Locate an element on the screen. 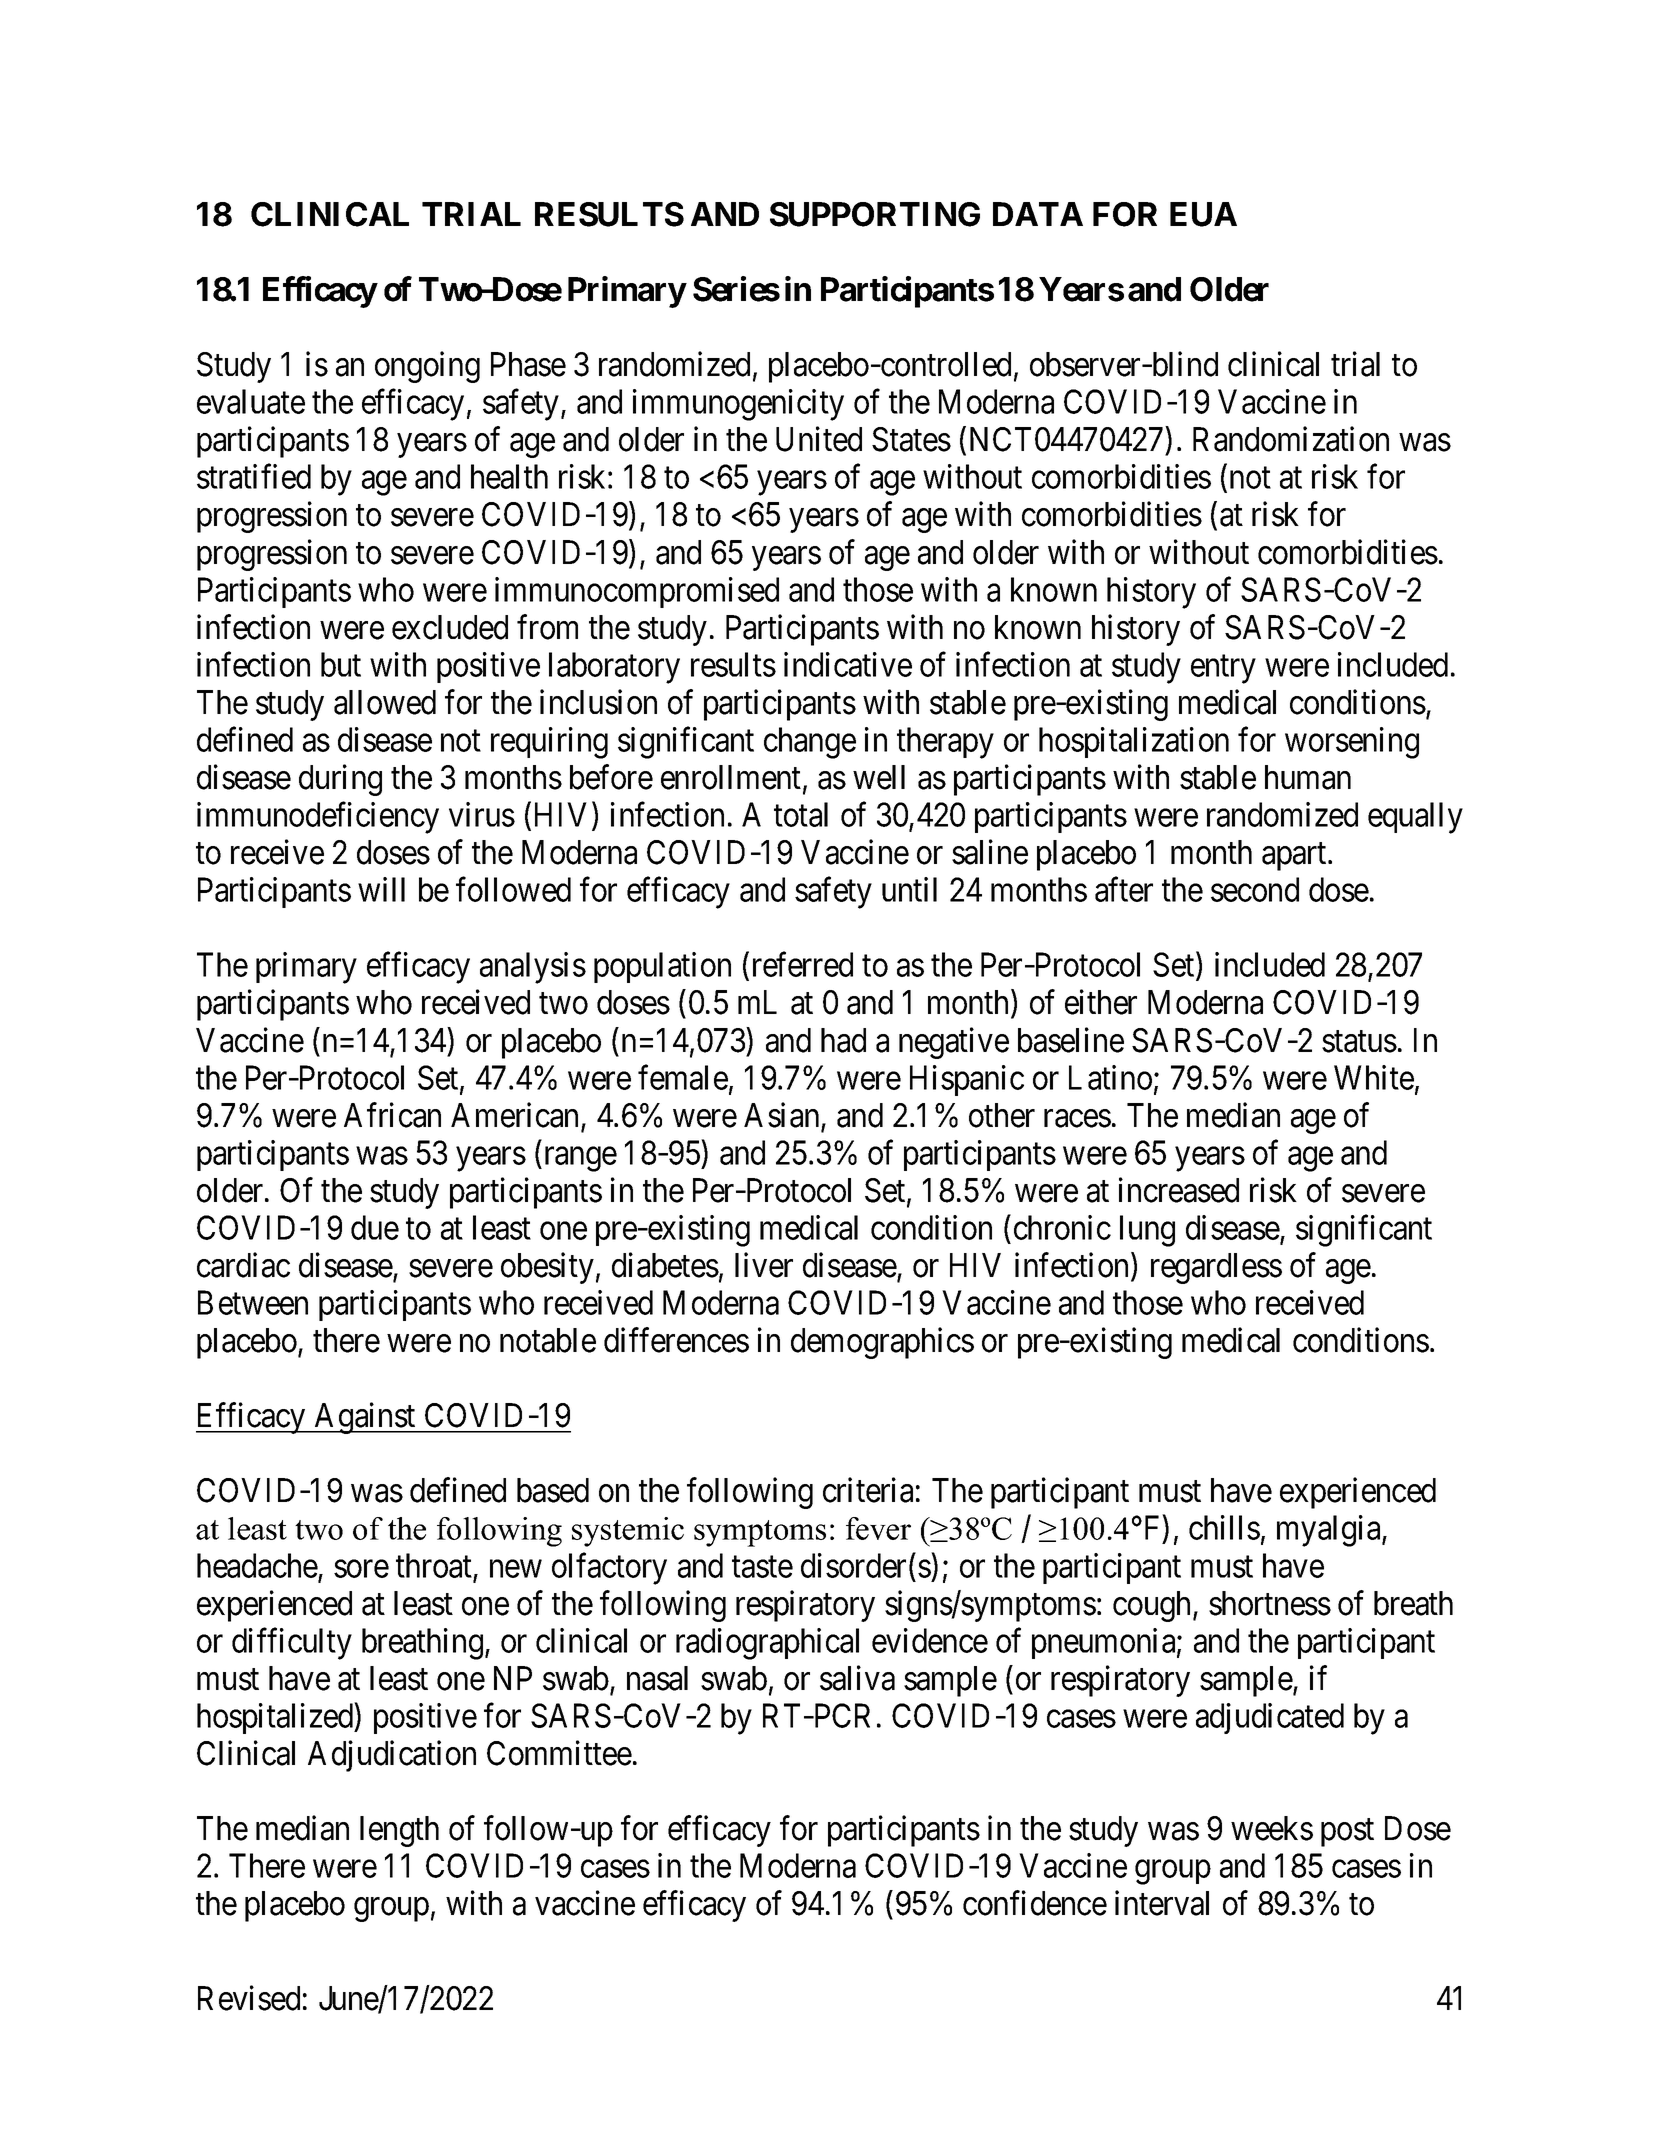 This screenshot has width=1664, height=2154. total is located at coordinates (801, 814).
